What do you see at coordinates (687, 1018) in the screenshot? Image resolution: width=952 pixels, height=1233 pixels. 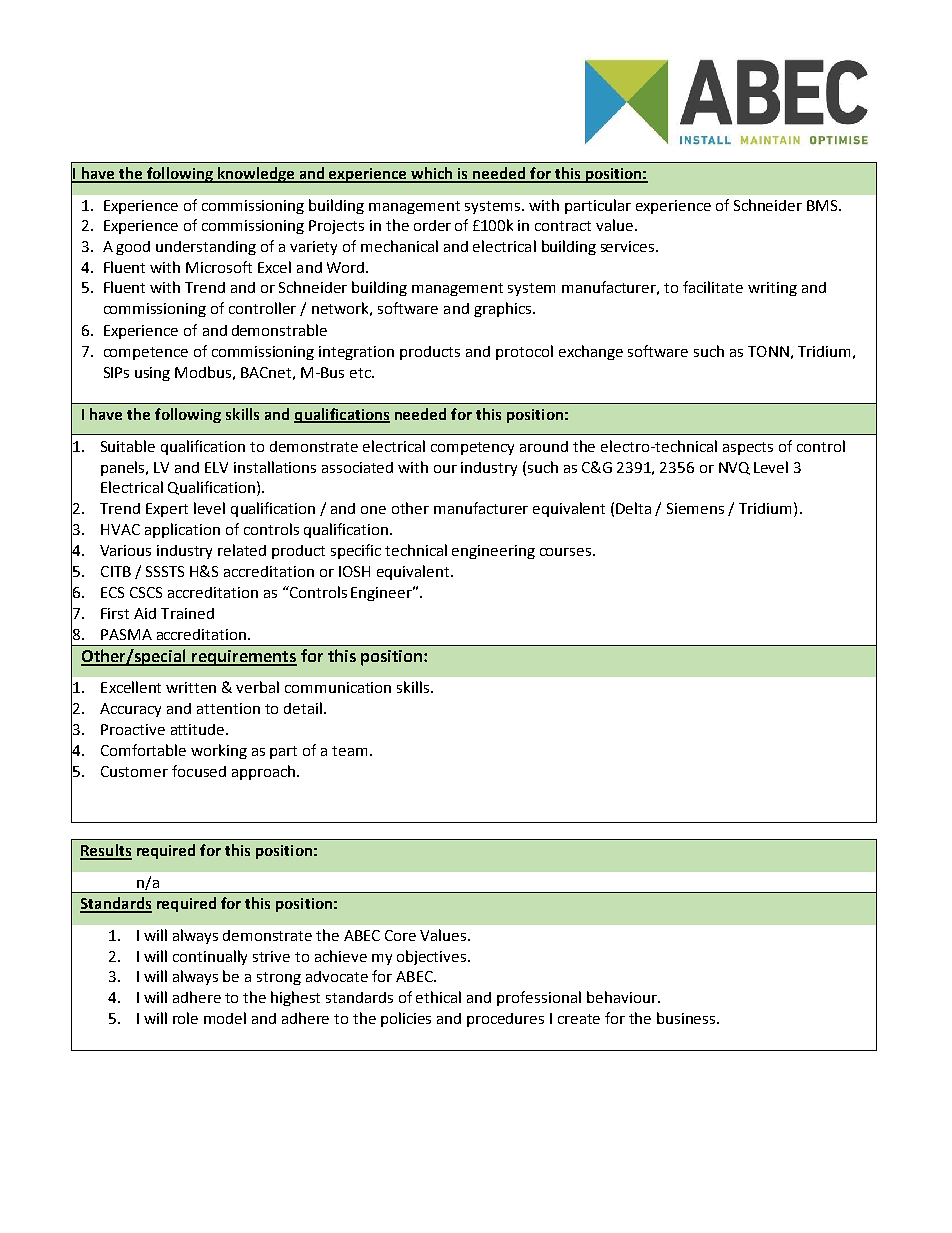 I see `business` at bounding box center [687, 1018].
